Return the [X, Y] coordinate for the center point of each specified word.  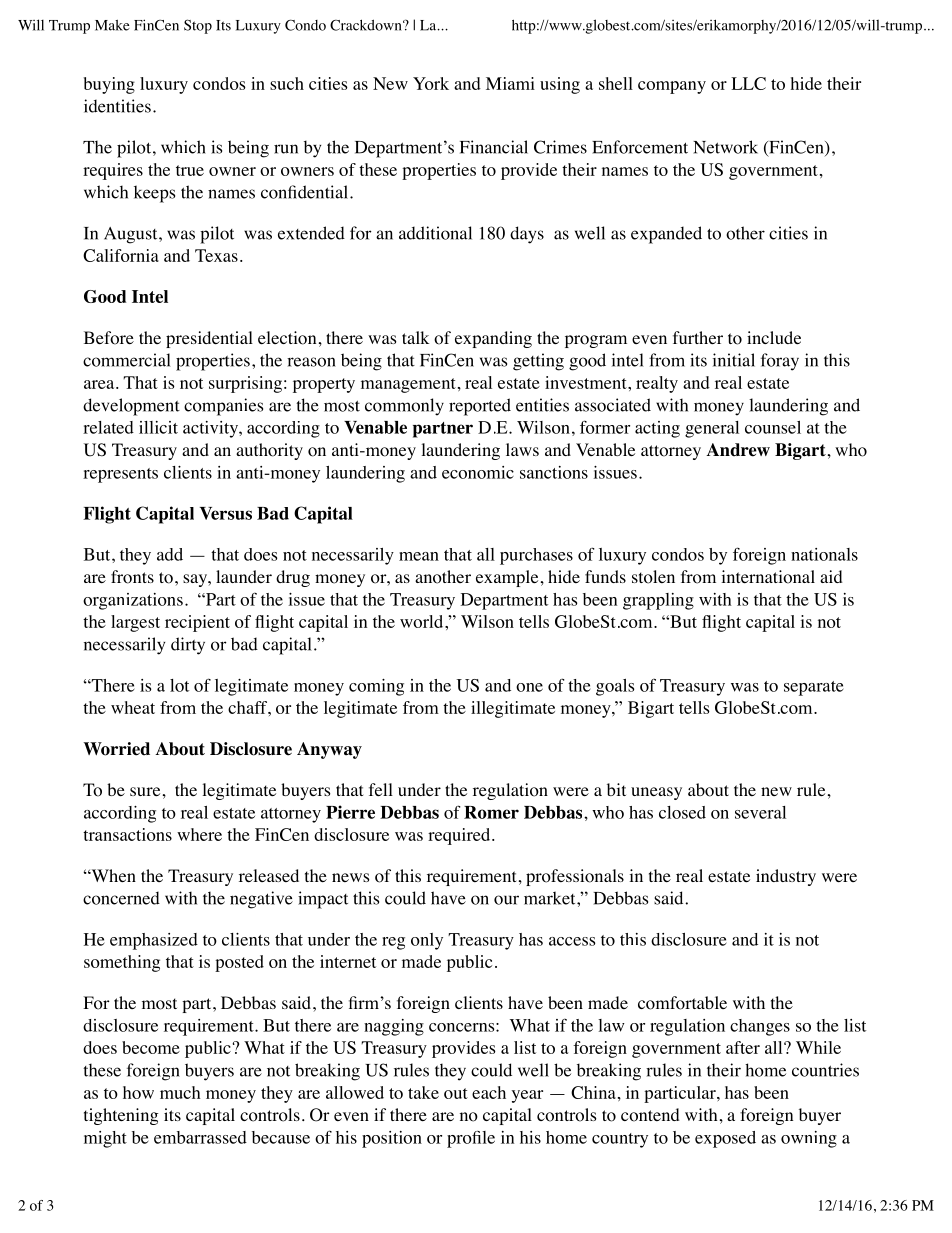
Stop [198, 26]
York [431, 83]
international [768, 577]
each [489, 1092]
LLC [748, 83]
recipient [197, 623]
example [507, 578]
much [180, 1092]
